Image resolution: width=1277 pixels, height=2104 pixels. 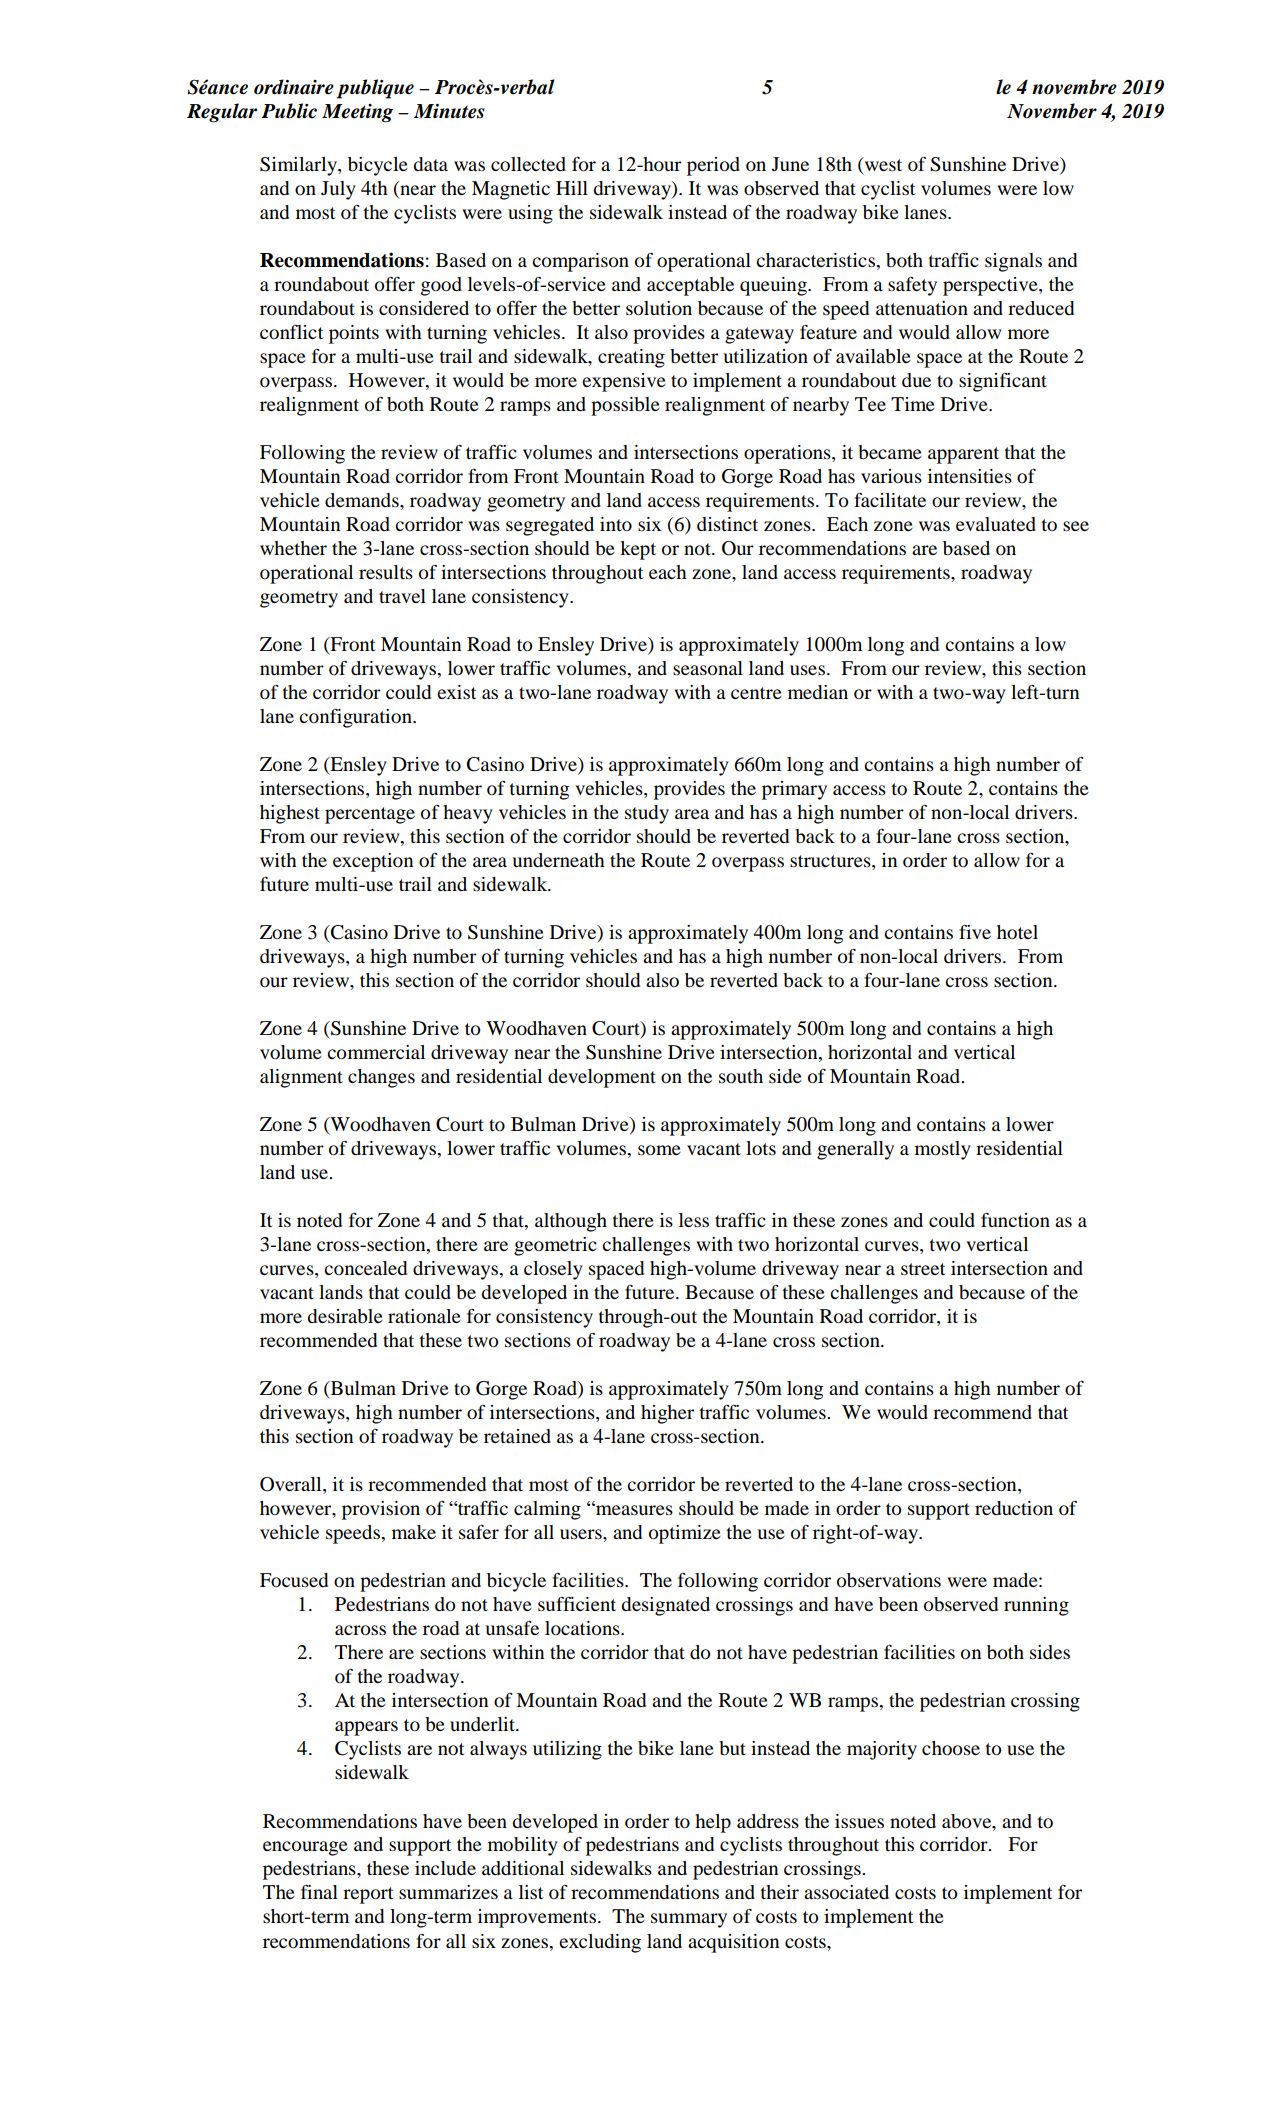 I want to click on seasonal, so click(x=708, y=668).
